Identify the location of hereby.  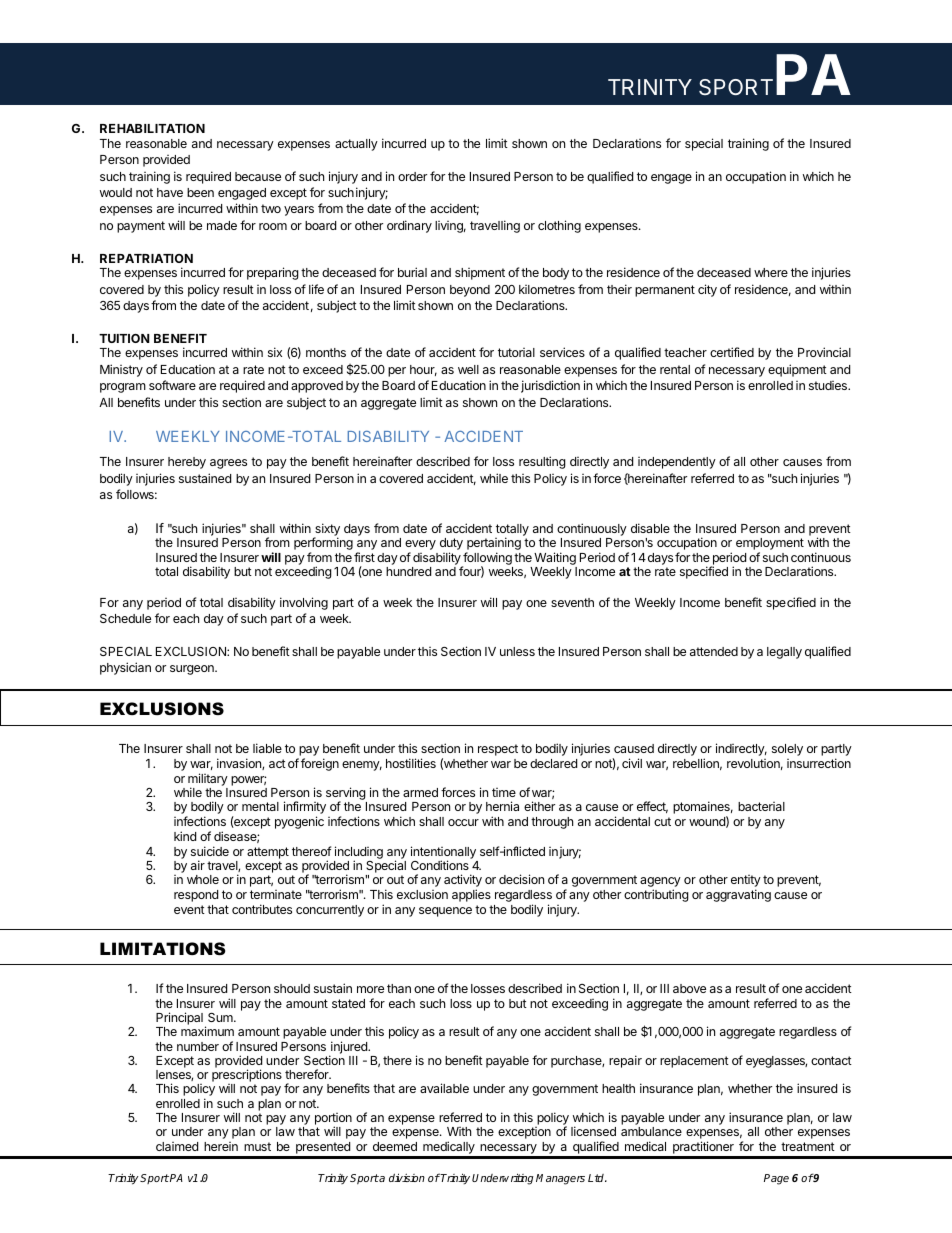
(187, 463).
